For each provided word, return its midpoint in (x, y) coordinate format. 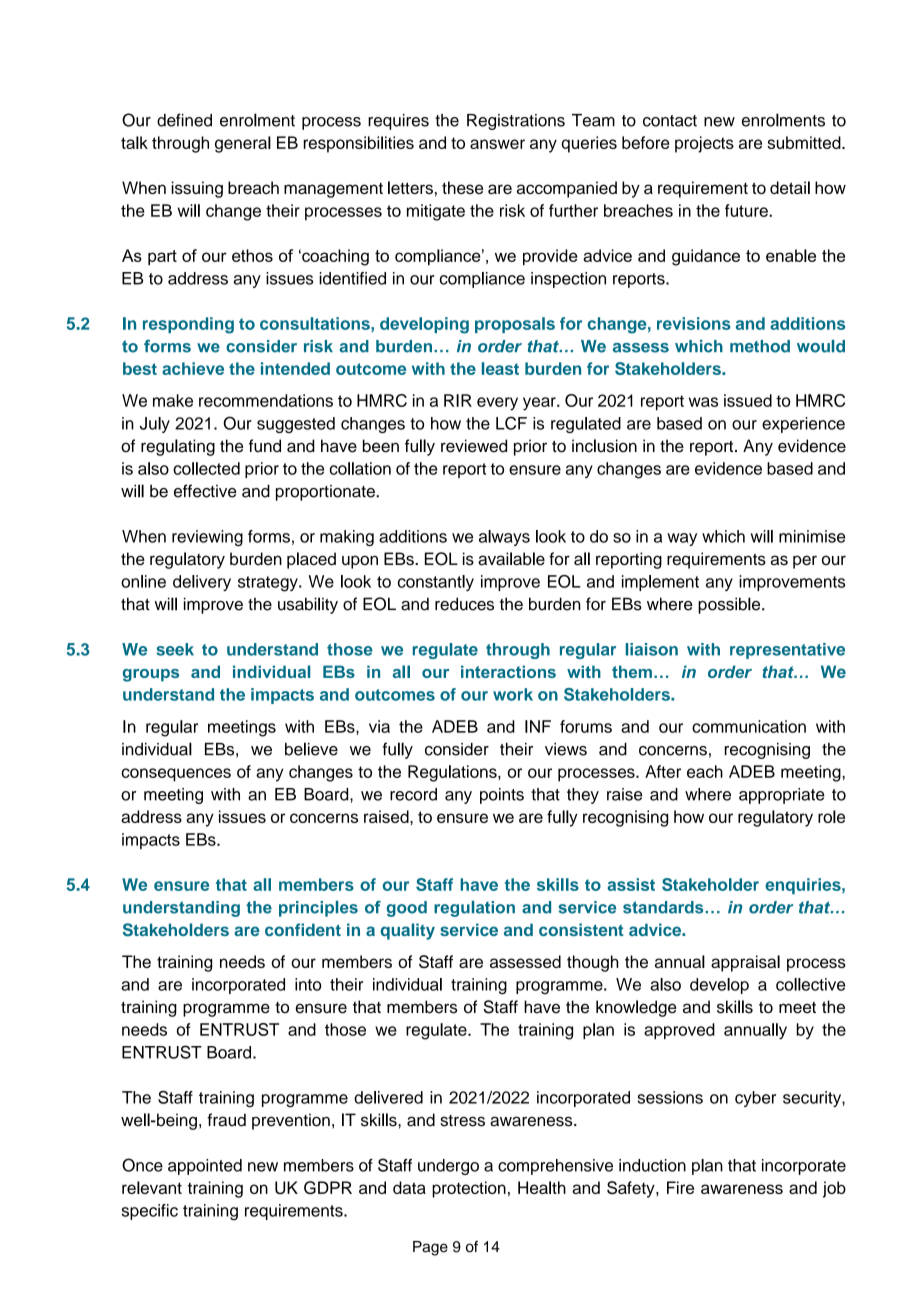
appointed (205, 1167)
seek (175, 649)
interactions (508, 671)
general (243, 144)
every (497, 404)
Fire (680, 1187)
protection (469, 1189)
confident (303, 929)
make (173, 400)
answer (497, 144)
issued (748, 400)
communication (749, 726)
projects (704, 144)
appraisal (745, 963)
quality (407, 931)
